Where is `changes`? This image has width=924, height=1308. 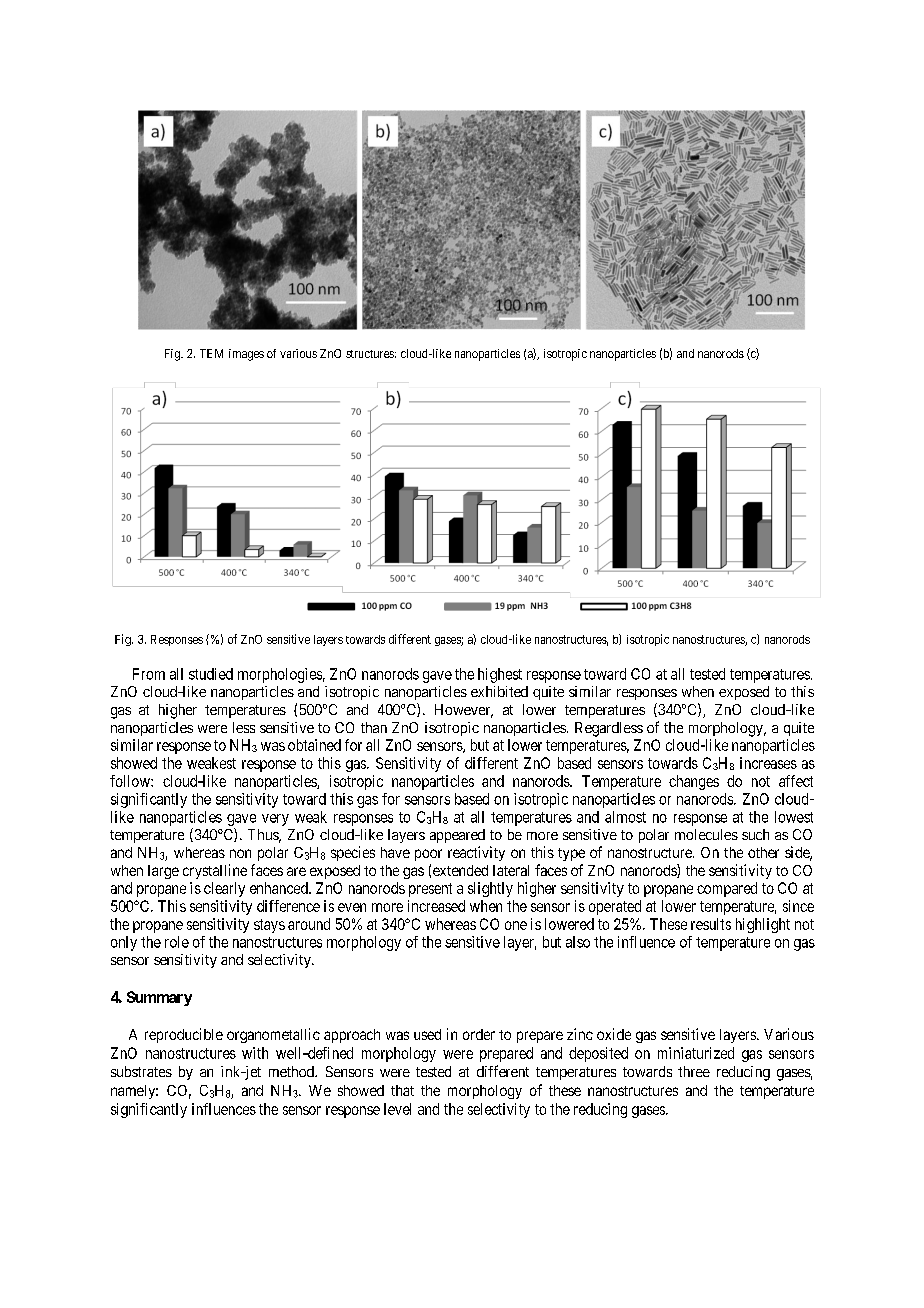 changes is located at coordinates (694, 782).
